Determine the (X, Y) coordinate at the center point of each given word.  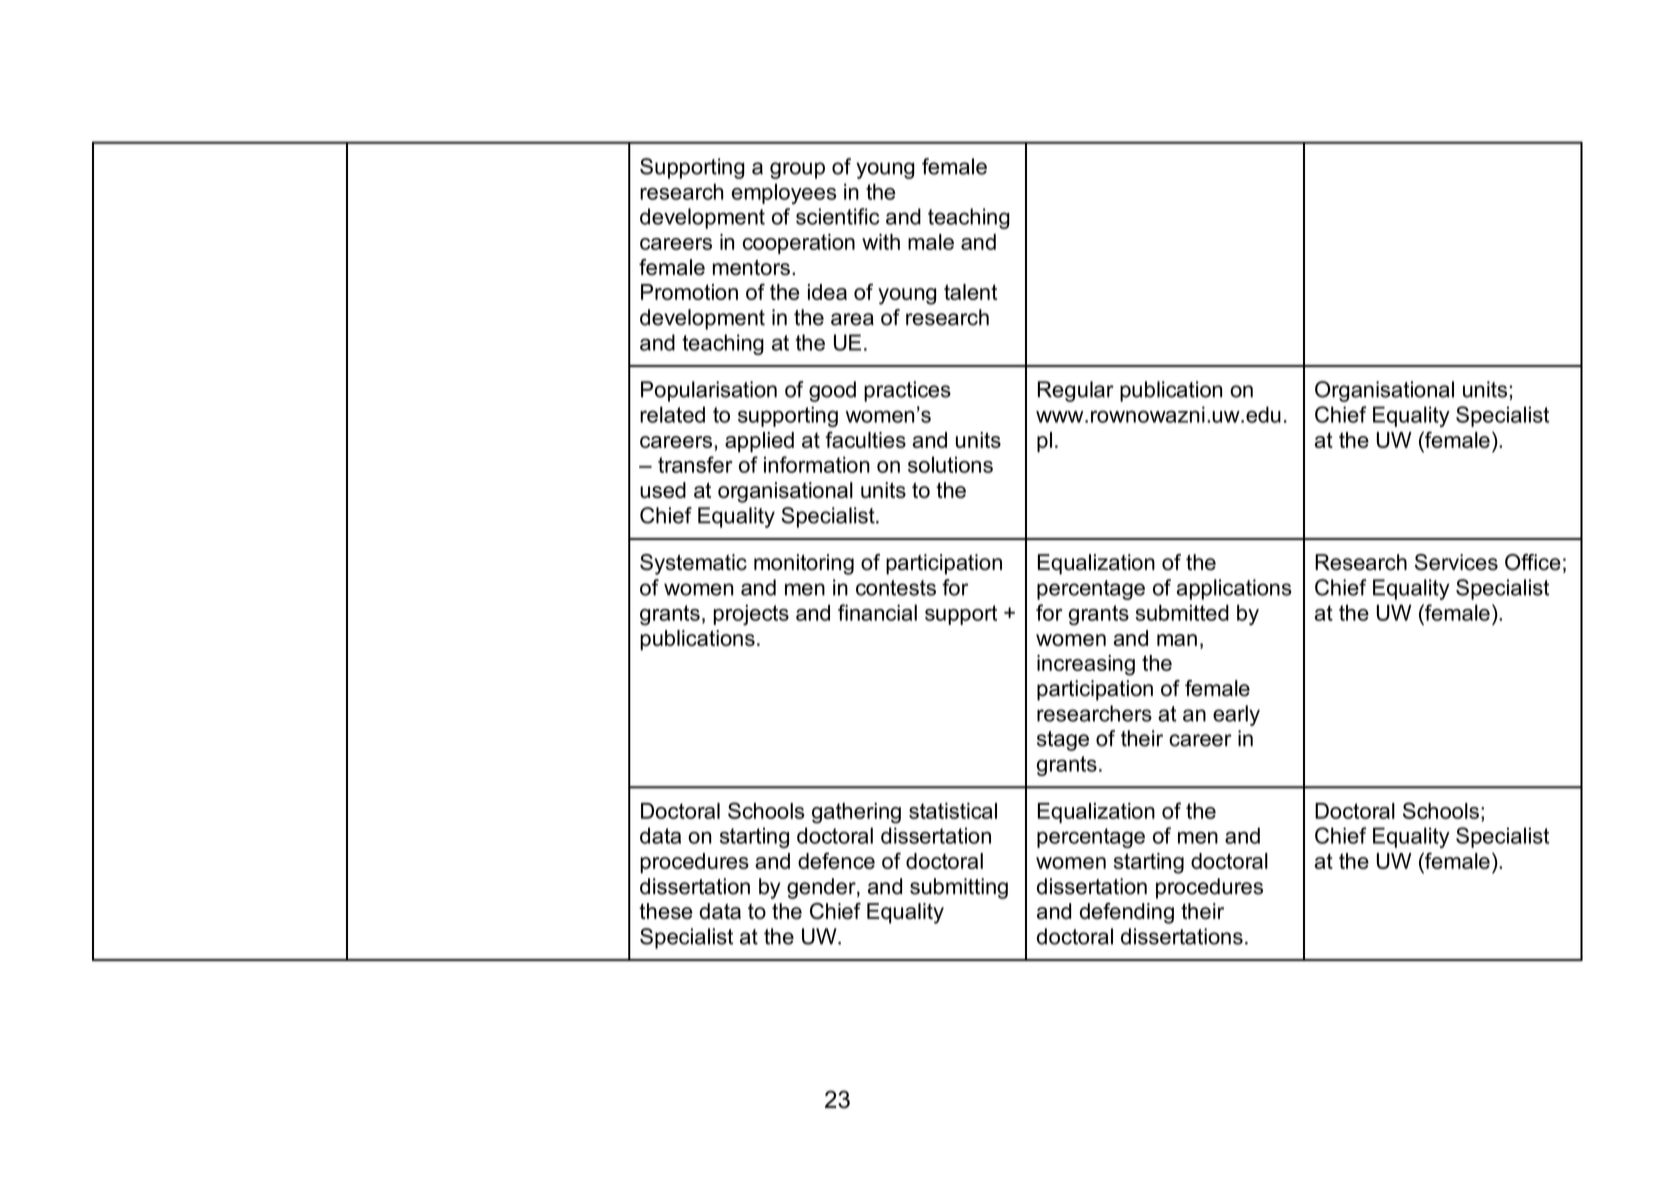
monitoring (804, 564)
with (881, 242)
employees (784, 193)
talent (970, 292)
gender (822, 888)
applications (1234, 589)
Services (1456, 562)
